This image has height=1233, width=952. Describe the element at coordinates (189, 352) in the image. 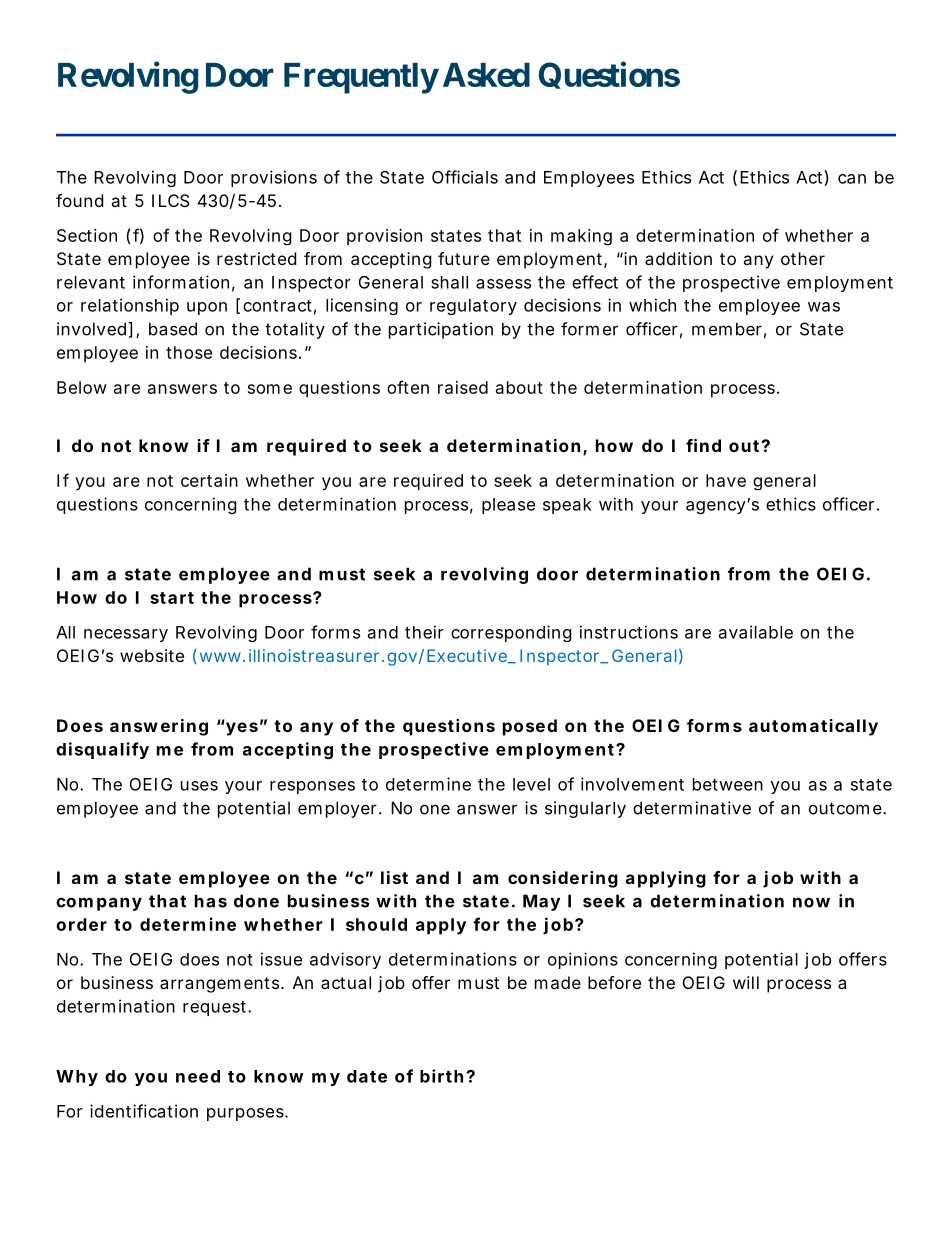

I see `those` at that location.
